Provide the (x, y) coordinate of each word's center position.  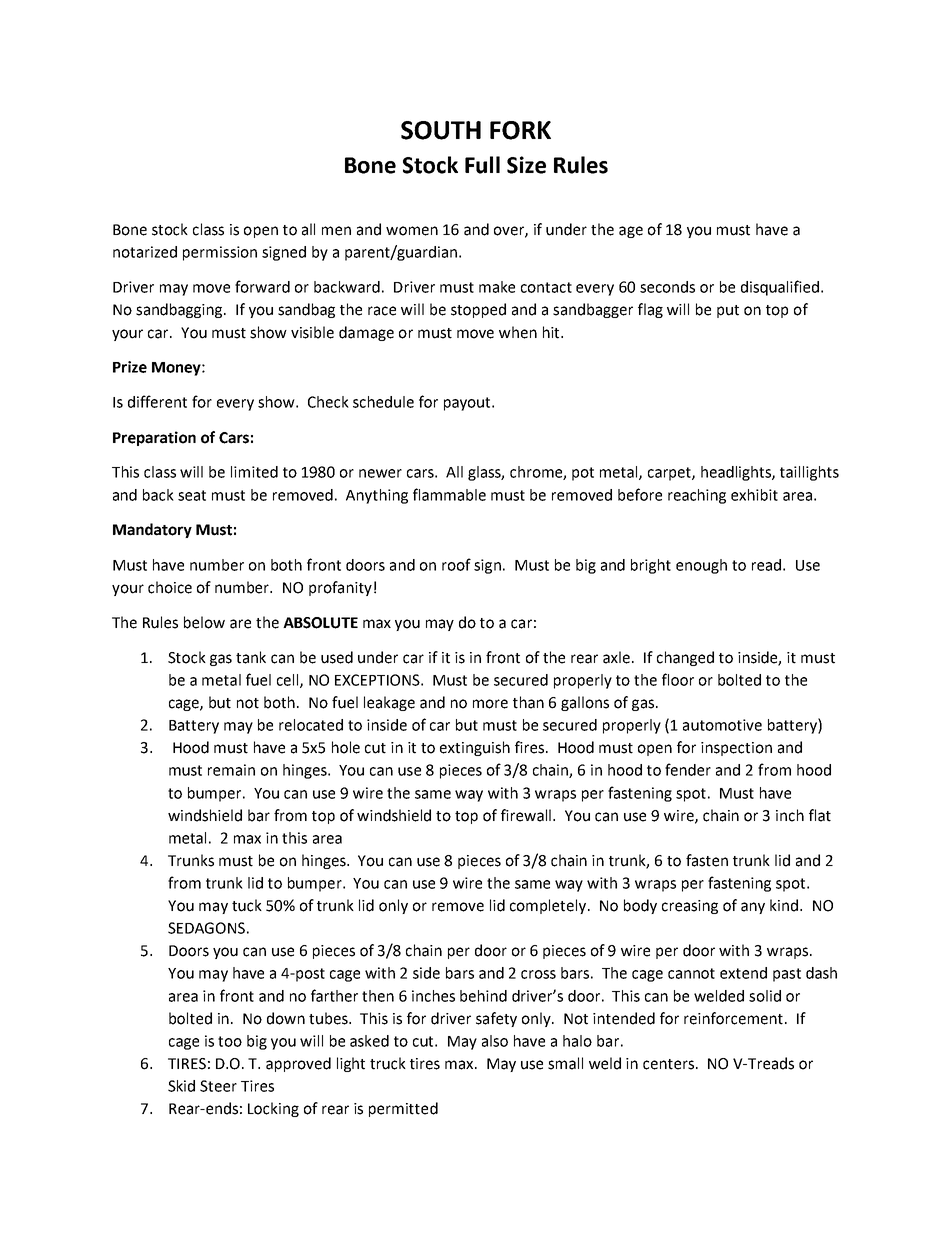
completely (549, 906)
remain (231, 770)
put (728, 311)
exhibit (754, 495)
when (518, 332)
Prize (130, 367)
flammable (449, 494)
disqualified (781, 288)
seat (192, 495)
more (490, 704)
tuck (247, 905)
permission (220, 253)
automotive (722, 725)
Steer (218, 1086)
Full (482, 165)
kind (785, 905)
